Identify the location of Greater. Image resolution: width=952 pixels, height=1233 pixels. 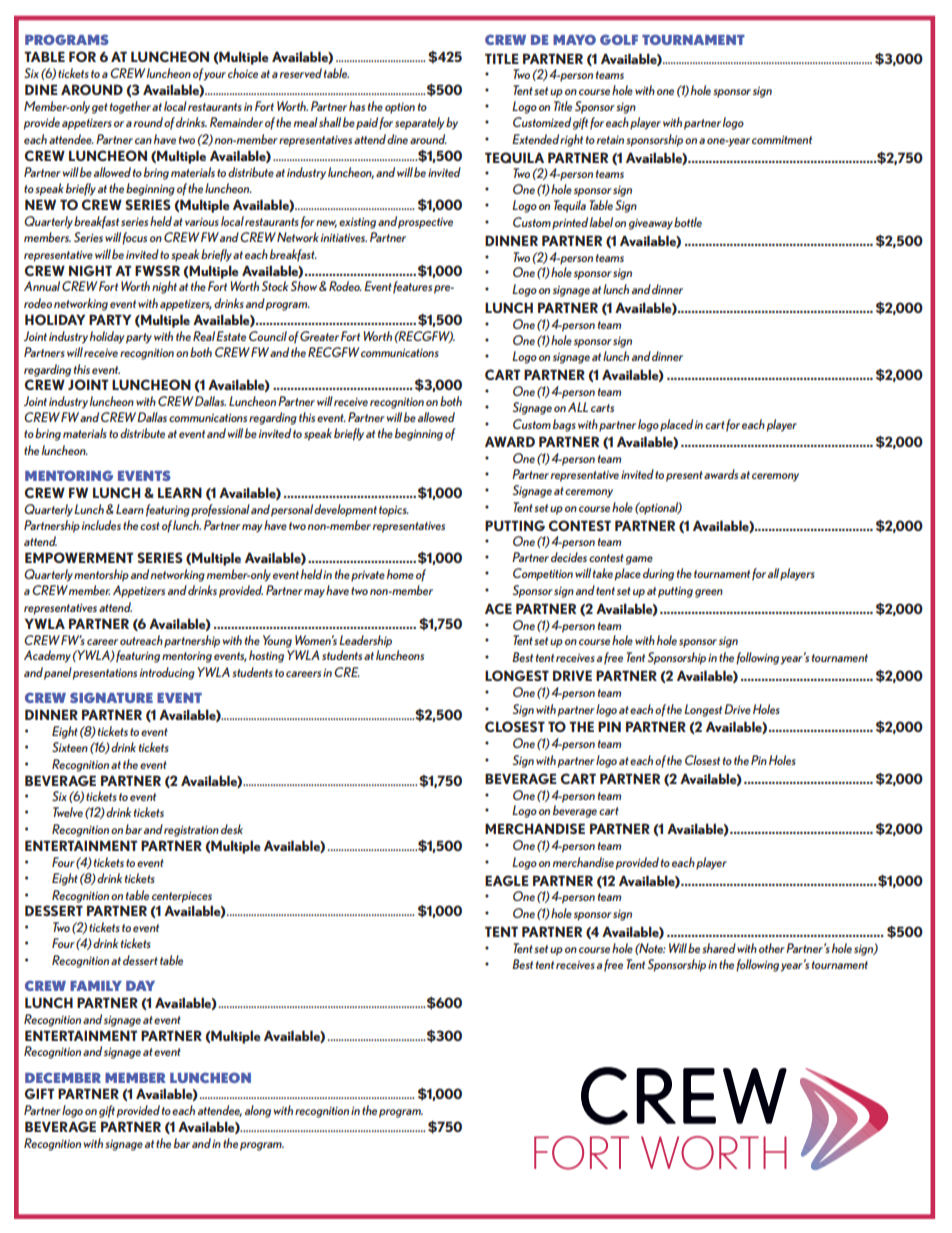
(319, 336).
